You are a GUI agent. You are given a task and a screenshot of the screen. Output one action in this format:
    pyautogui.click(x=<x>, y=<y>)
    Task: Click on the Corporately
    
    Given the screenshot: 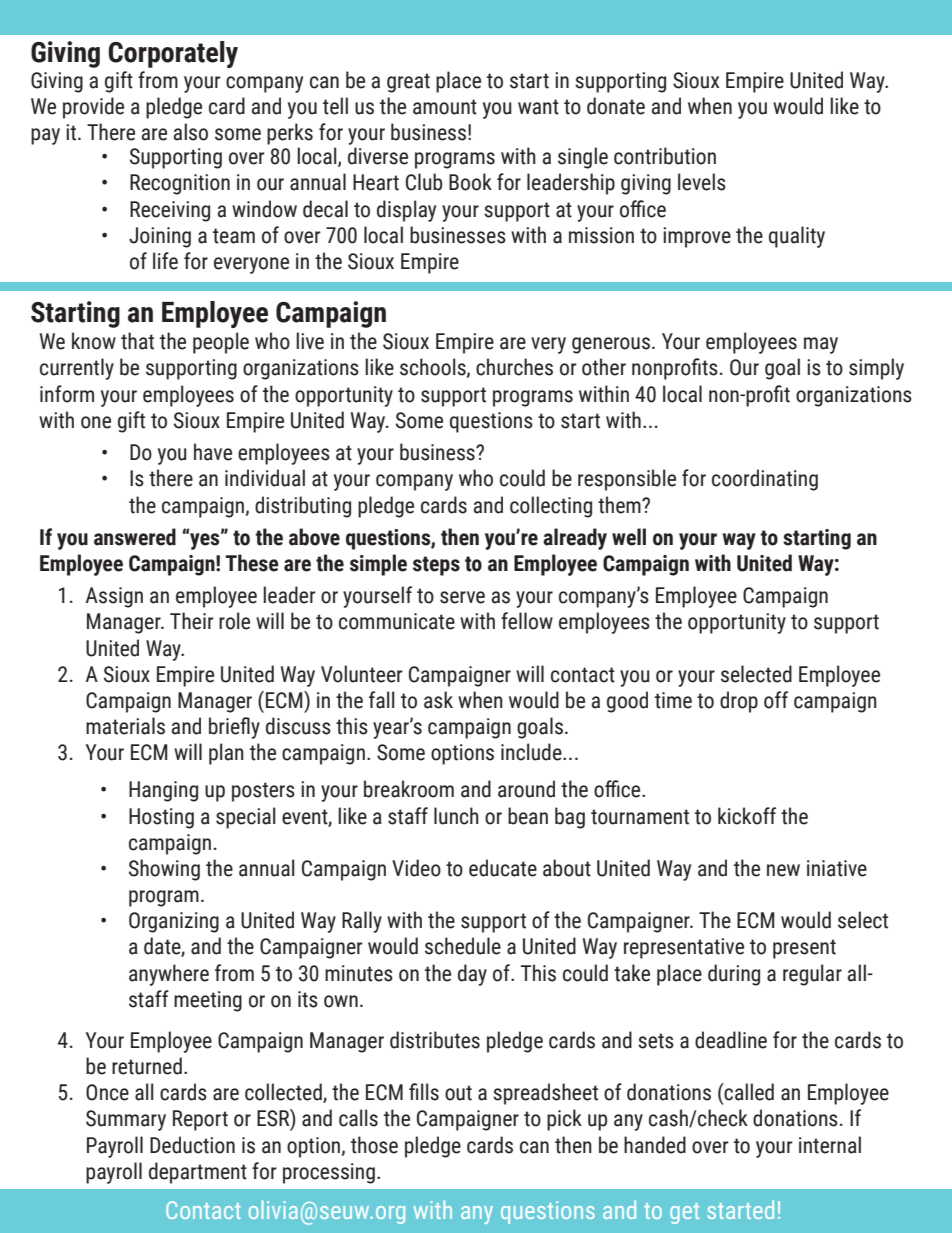 What is the action you would take?
    pyautogui.click(x=173, y=54)
